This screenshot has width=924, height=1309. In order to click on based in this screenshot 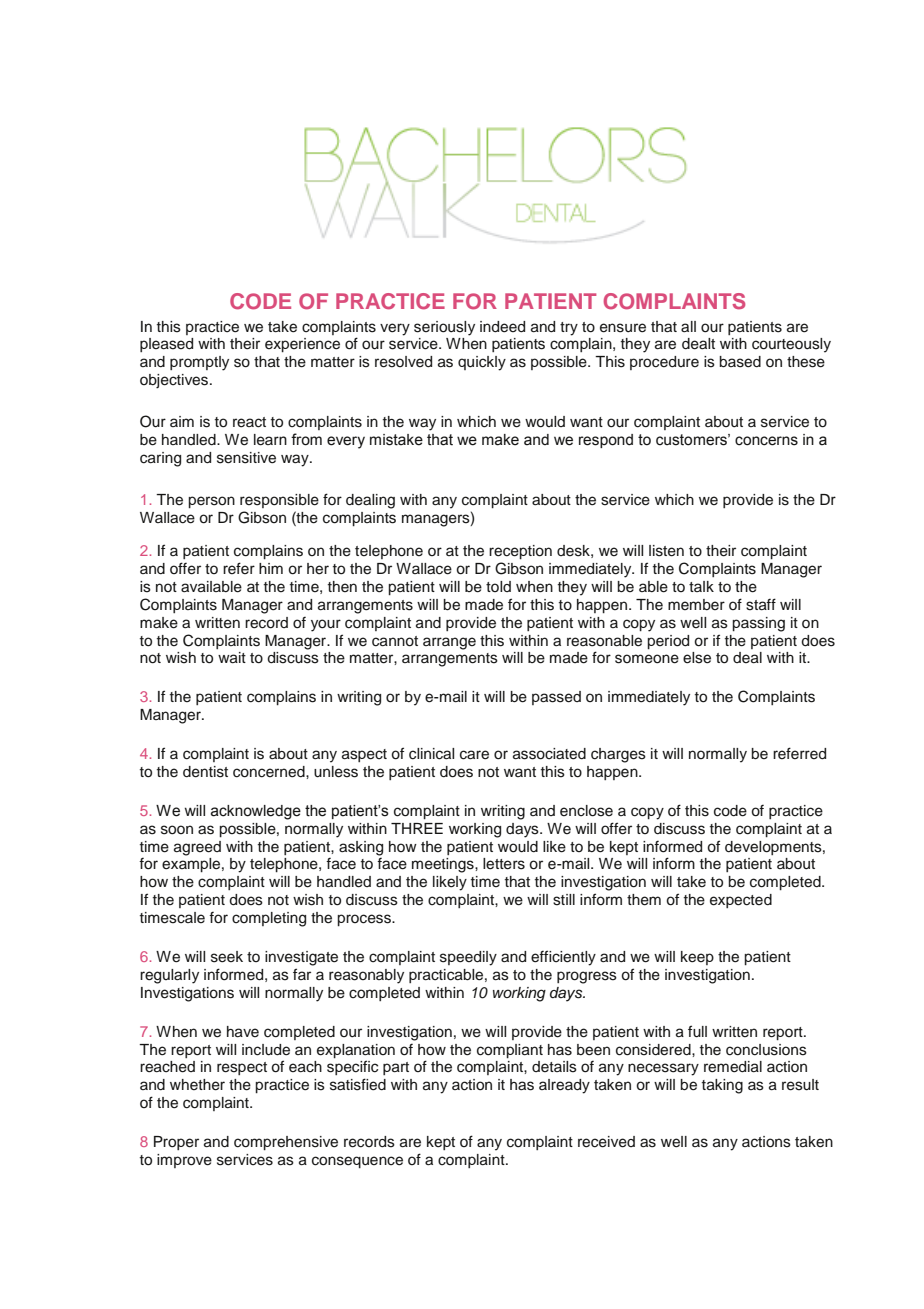, I will do `click(740, 362)`.
